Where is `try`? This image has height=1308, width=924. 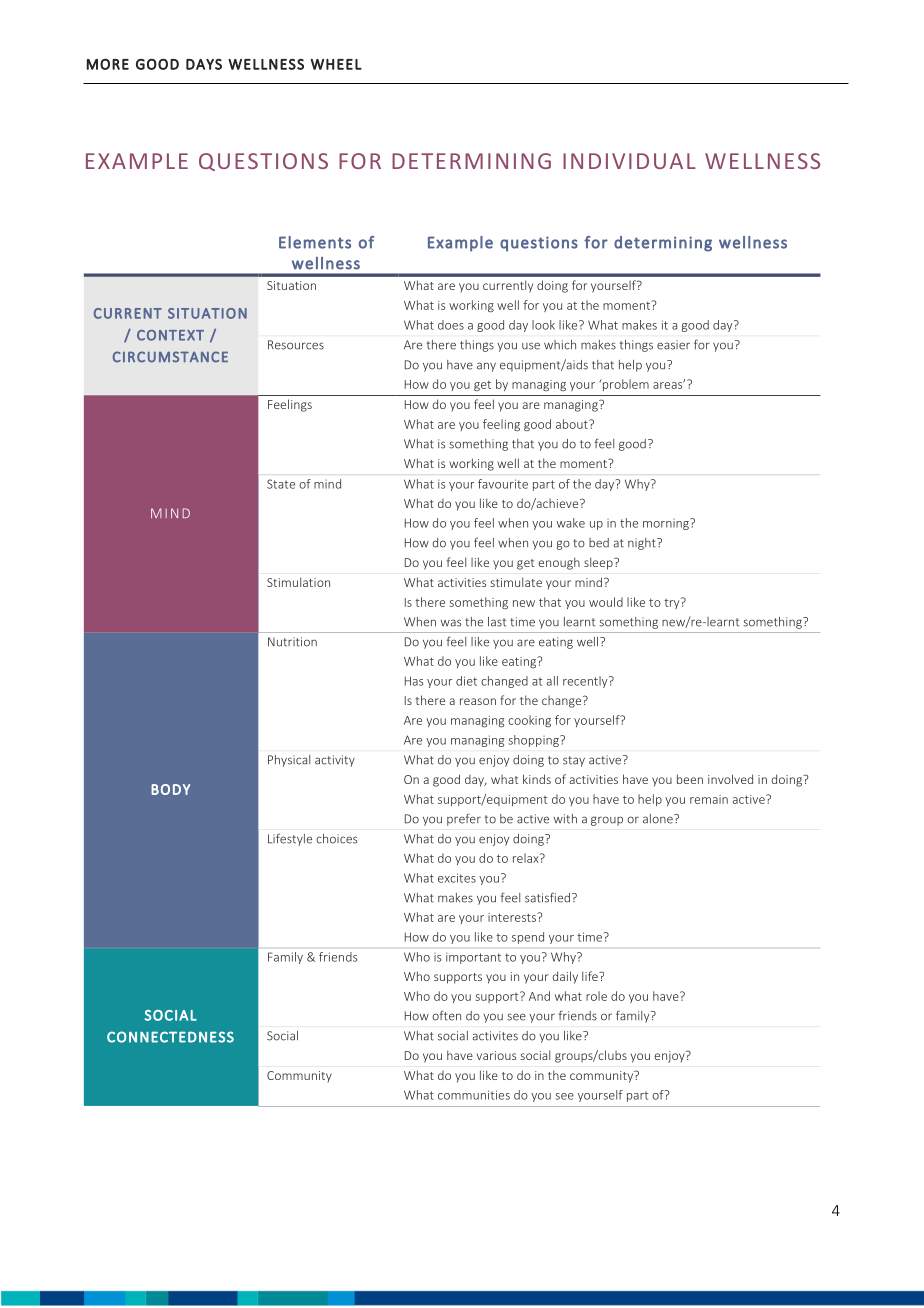 try is located at coordinates (673, 603).
